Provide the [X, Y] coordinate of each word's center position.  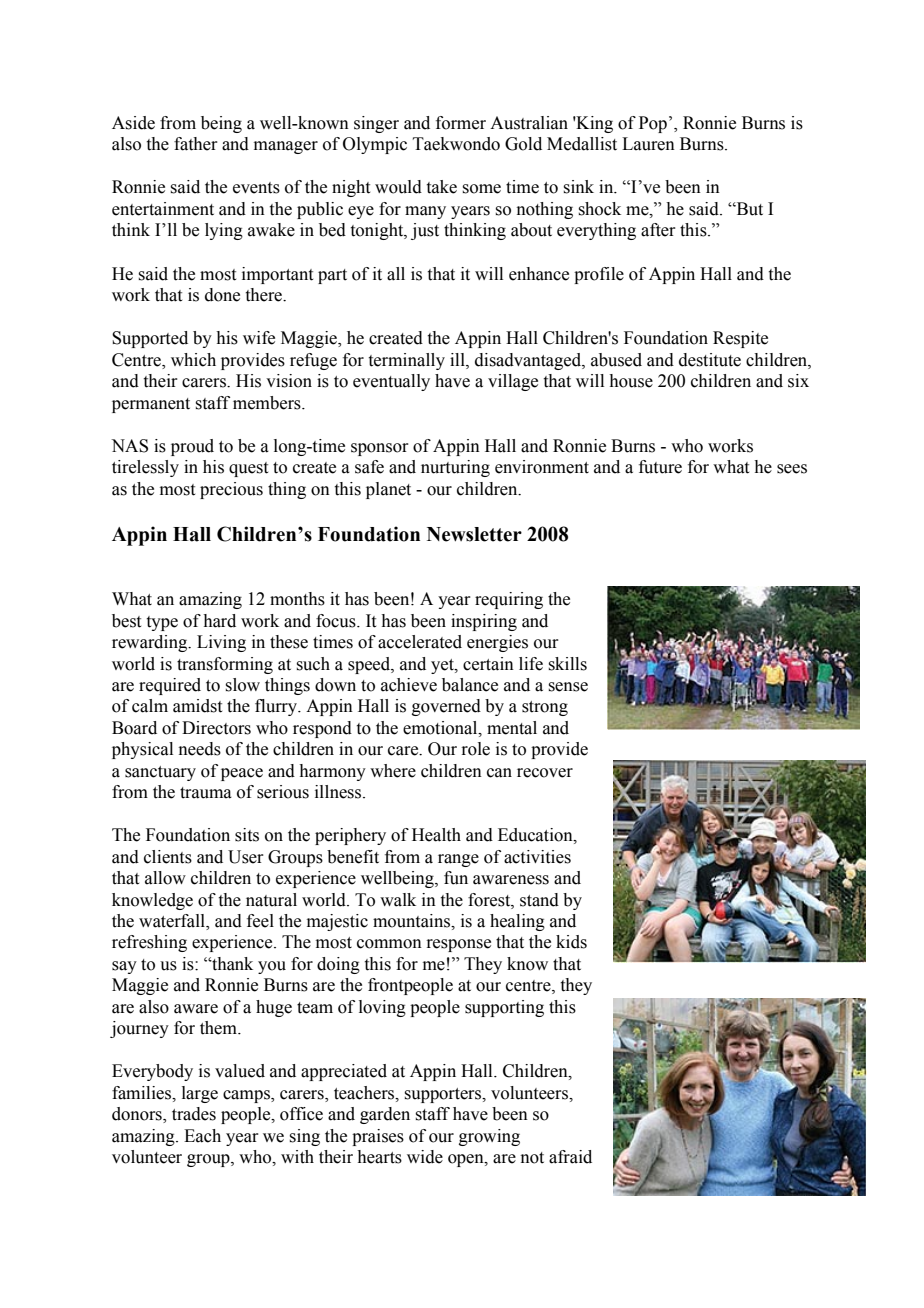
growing [489, 1137]
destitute [710, 360]
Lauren [648, 144]
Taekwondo [456, 144]
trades [194, 1114]
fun [456, 878]
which [193, 360]
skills [567, 664]
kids [571, 942]
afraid [570, 1157]
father [196, 144]
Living [221, 643]
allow [165, 878]
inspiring [484, 622]
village [513, 382]
